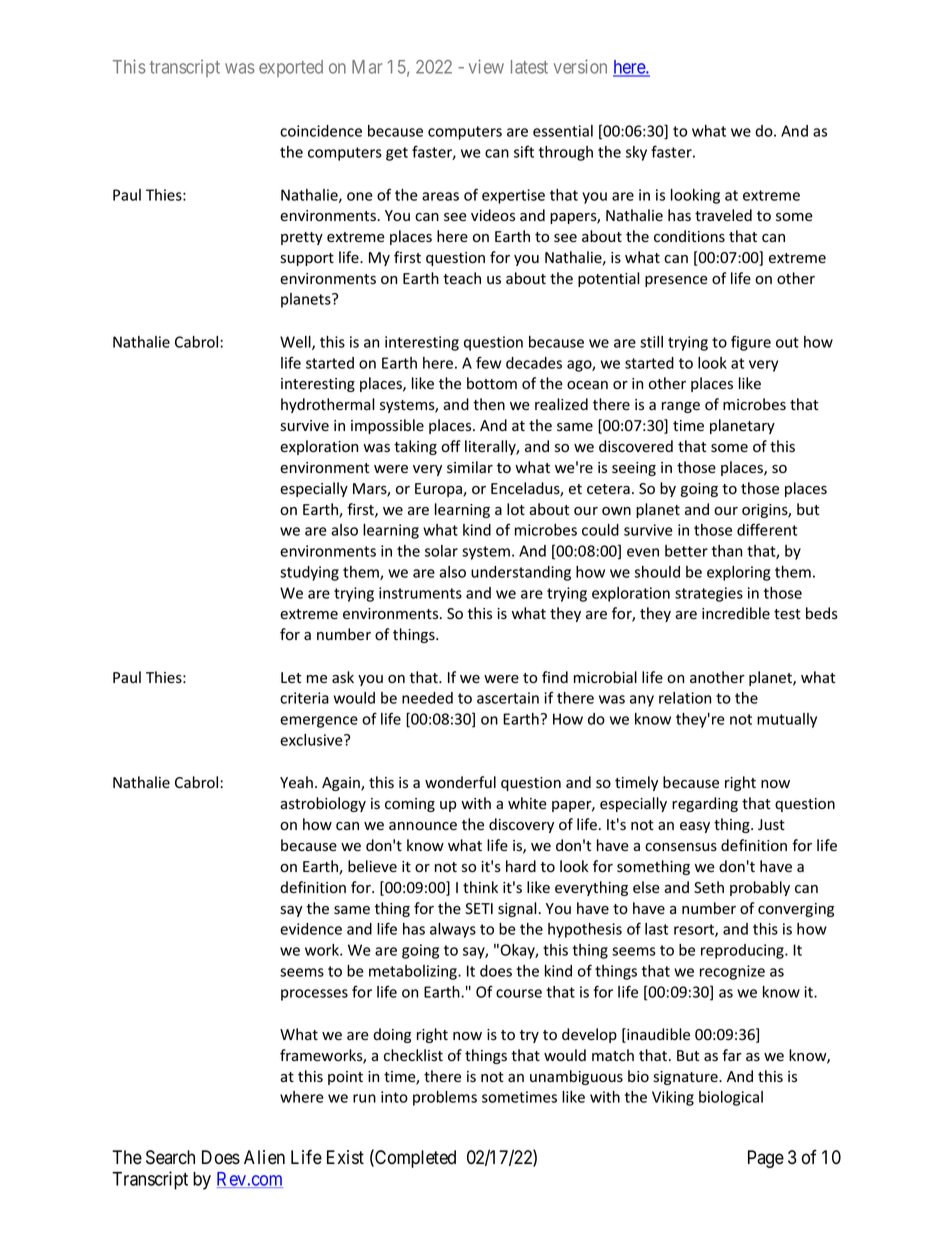  What do you see at coordinates (296, 343) in the screenshot?
I see `Well` at bounding box center [296, 343].
